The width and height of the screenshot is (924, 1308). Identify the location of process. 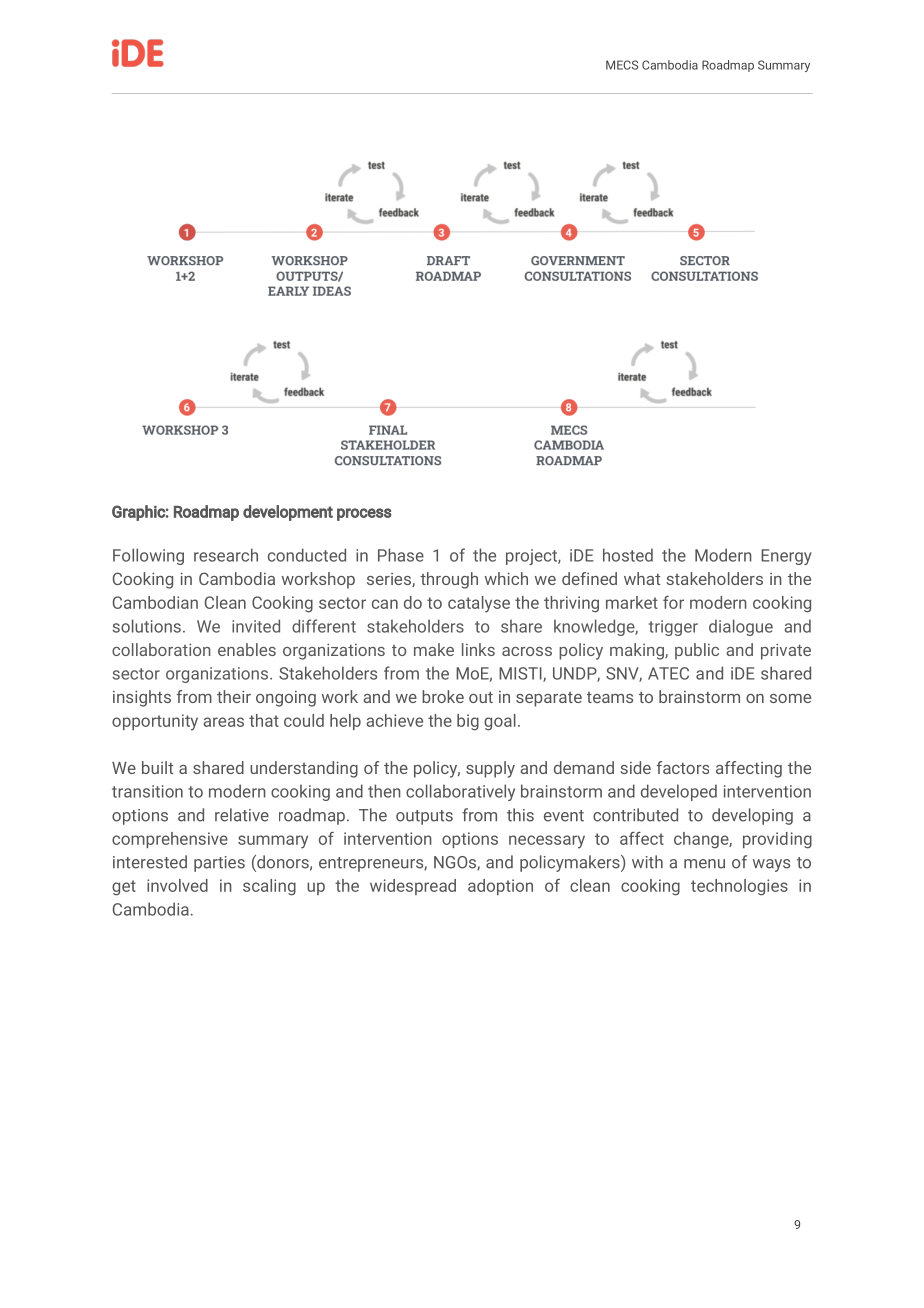
(364, 514).
